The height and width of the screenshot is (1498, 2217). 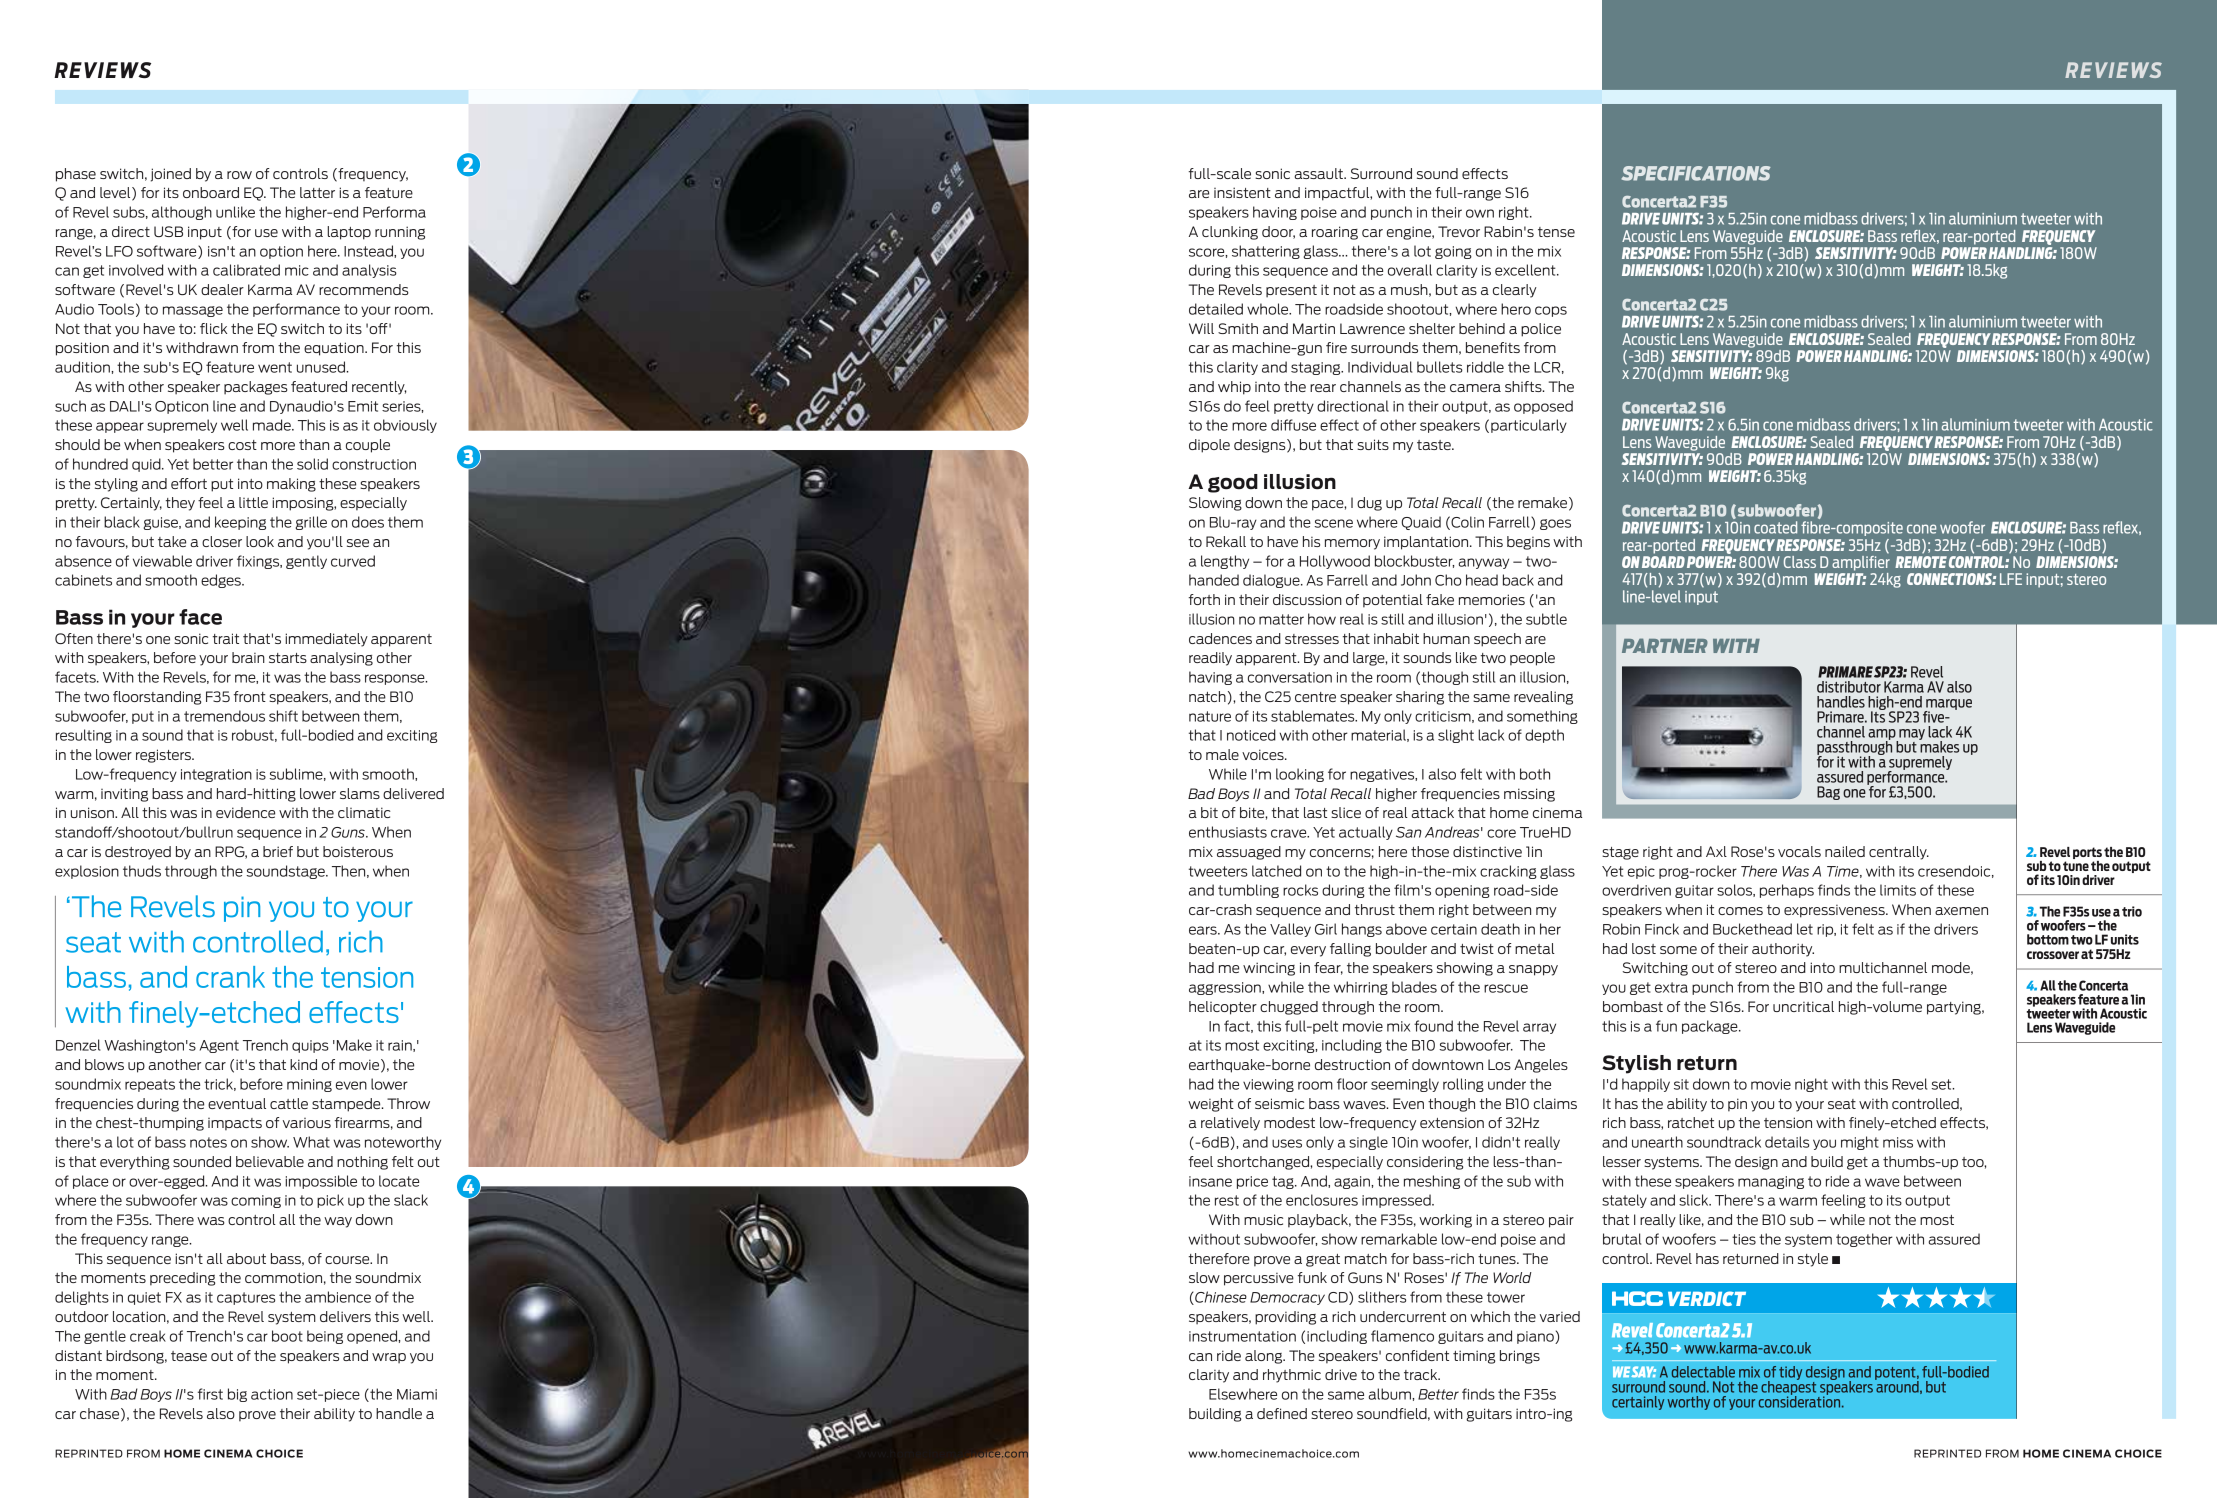 I want to click on action, so click(x=272, y=1394).
